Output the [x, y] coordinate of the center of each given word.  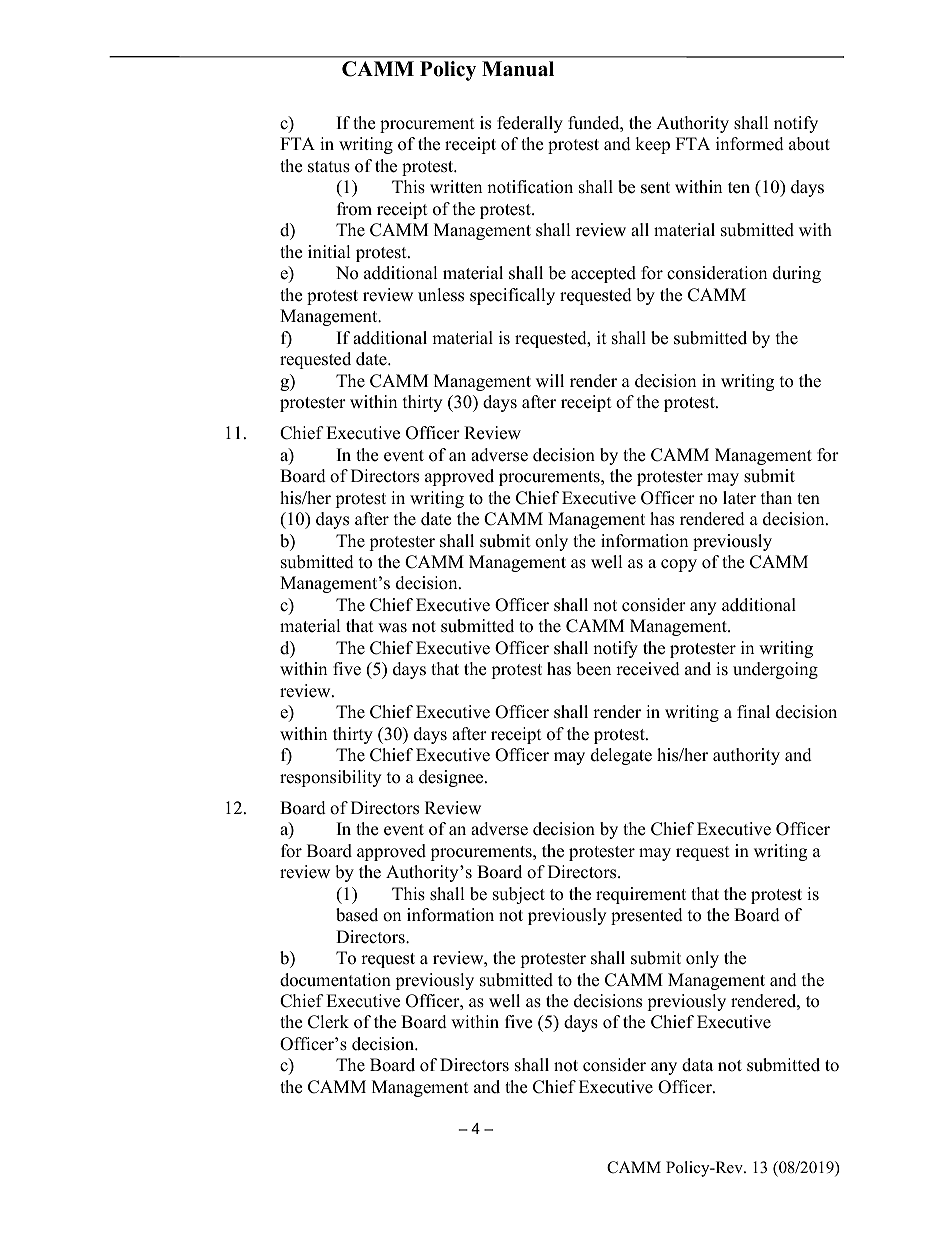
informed [750, 144]
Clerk [328, 1022]
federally [530, 124]
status [329, 167]
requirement [641, 895]
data [697, 1065]
